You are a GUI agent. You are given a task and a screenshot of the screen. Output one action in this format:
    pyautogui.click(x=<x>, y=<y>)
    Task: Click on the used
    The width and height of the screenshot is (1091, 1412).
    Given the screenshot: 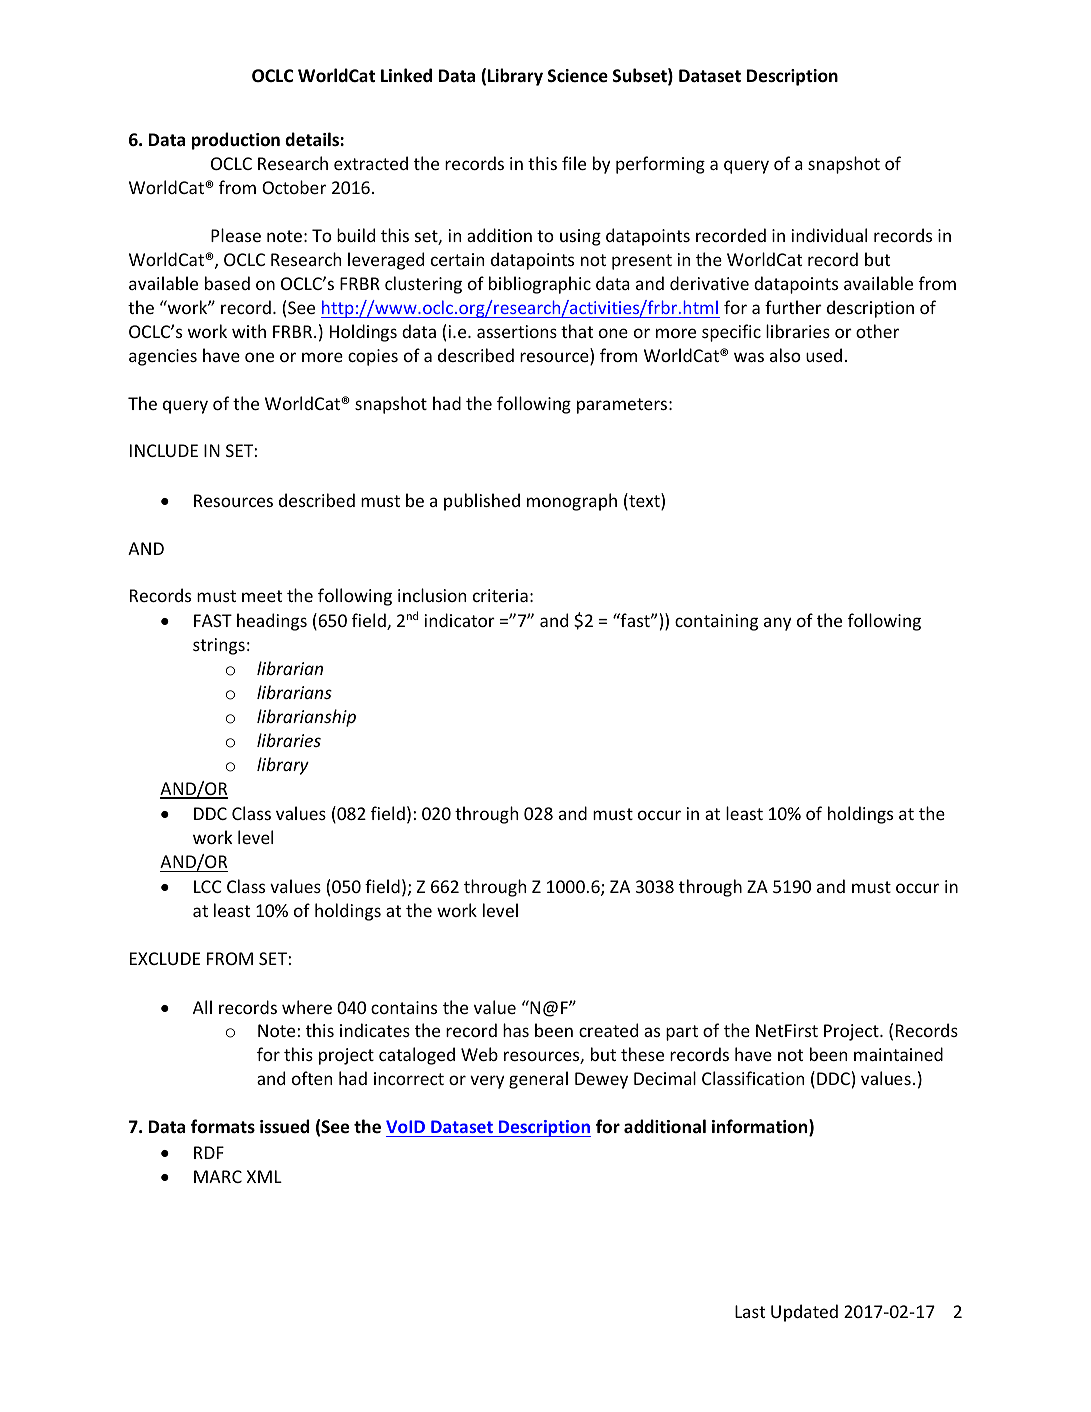 What is the action you would take?
    pyautogui.click(x=824, y=355)
